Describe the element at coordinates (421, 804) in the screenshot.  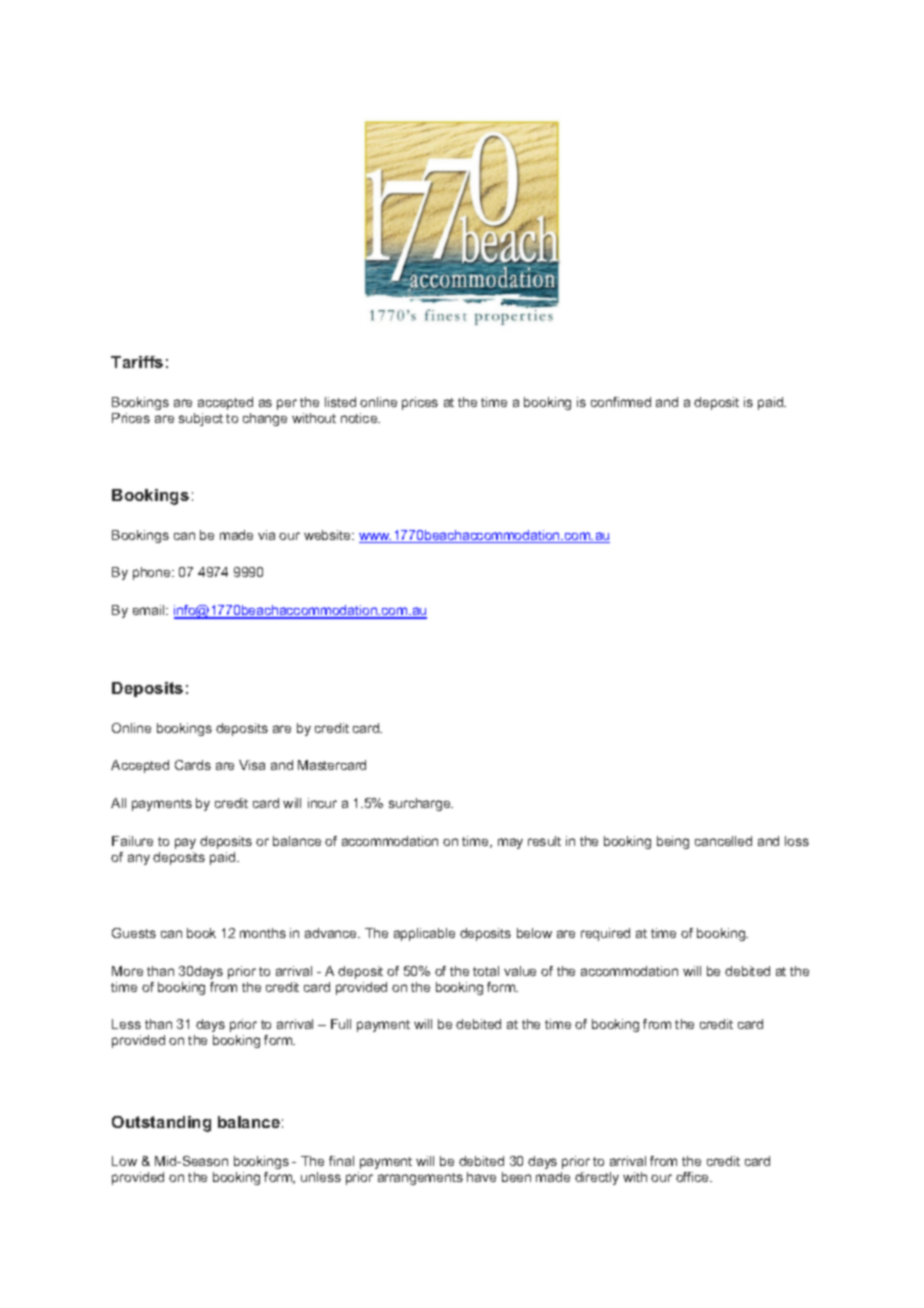
I see `surcharge` at that location.
